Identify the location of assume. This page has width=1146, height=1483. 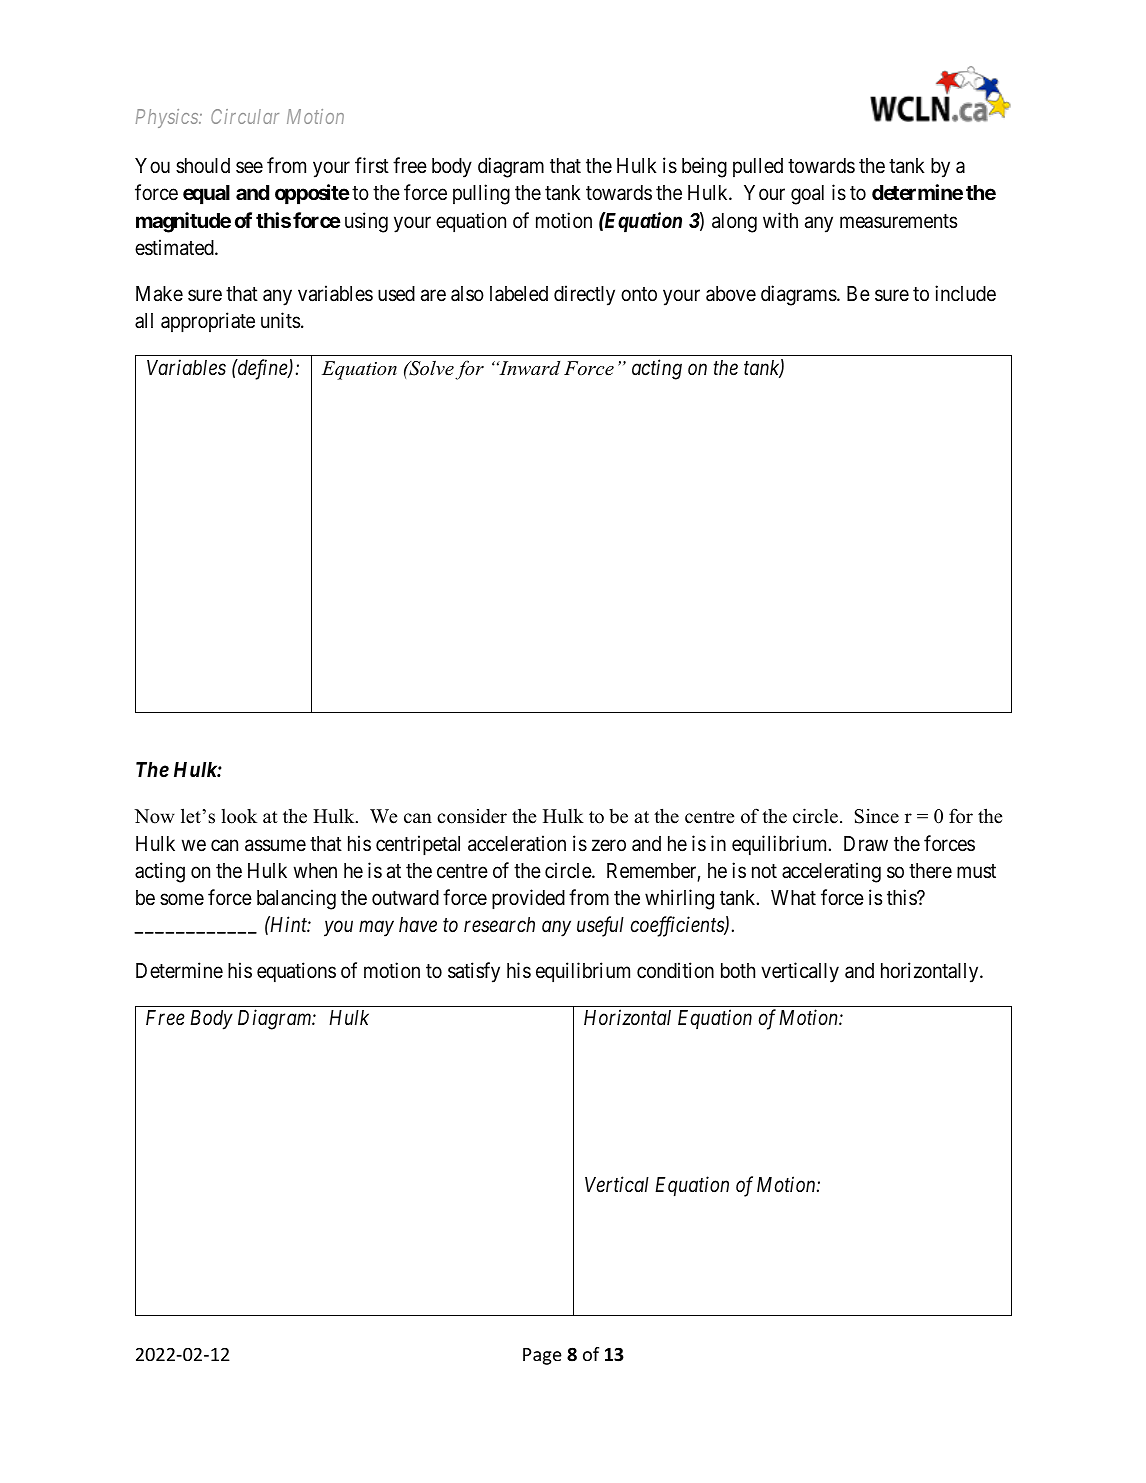
(275, 845).
